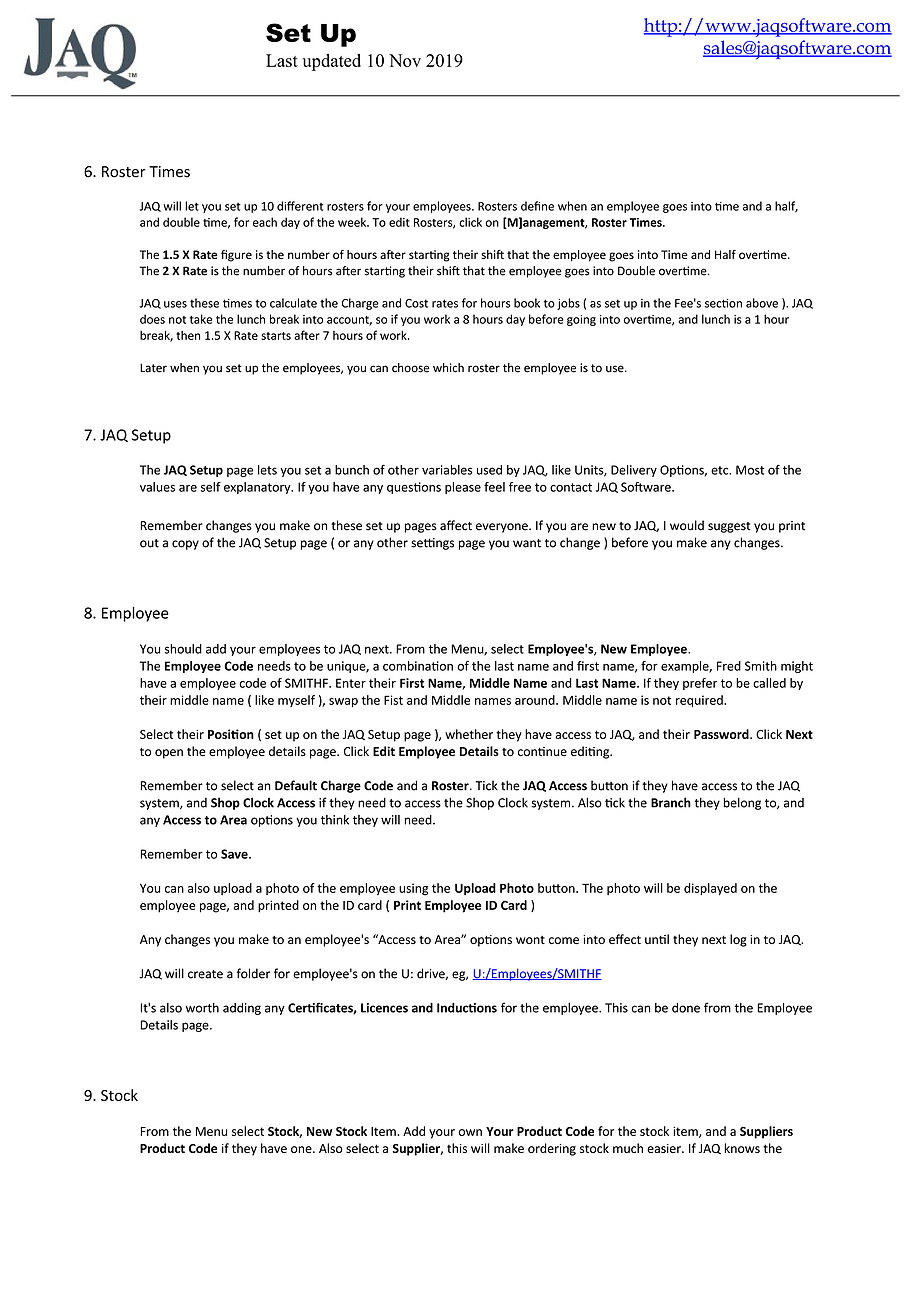 The width and height of the image is (924, 1308). What do you see at coordinates (331, 62) in the image?
I see `updated` at bounding box center [331, 62].
